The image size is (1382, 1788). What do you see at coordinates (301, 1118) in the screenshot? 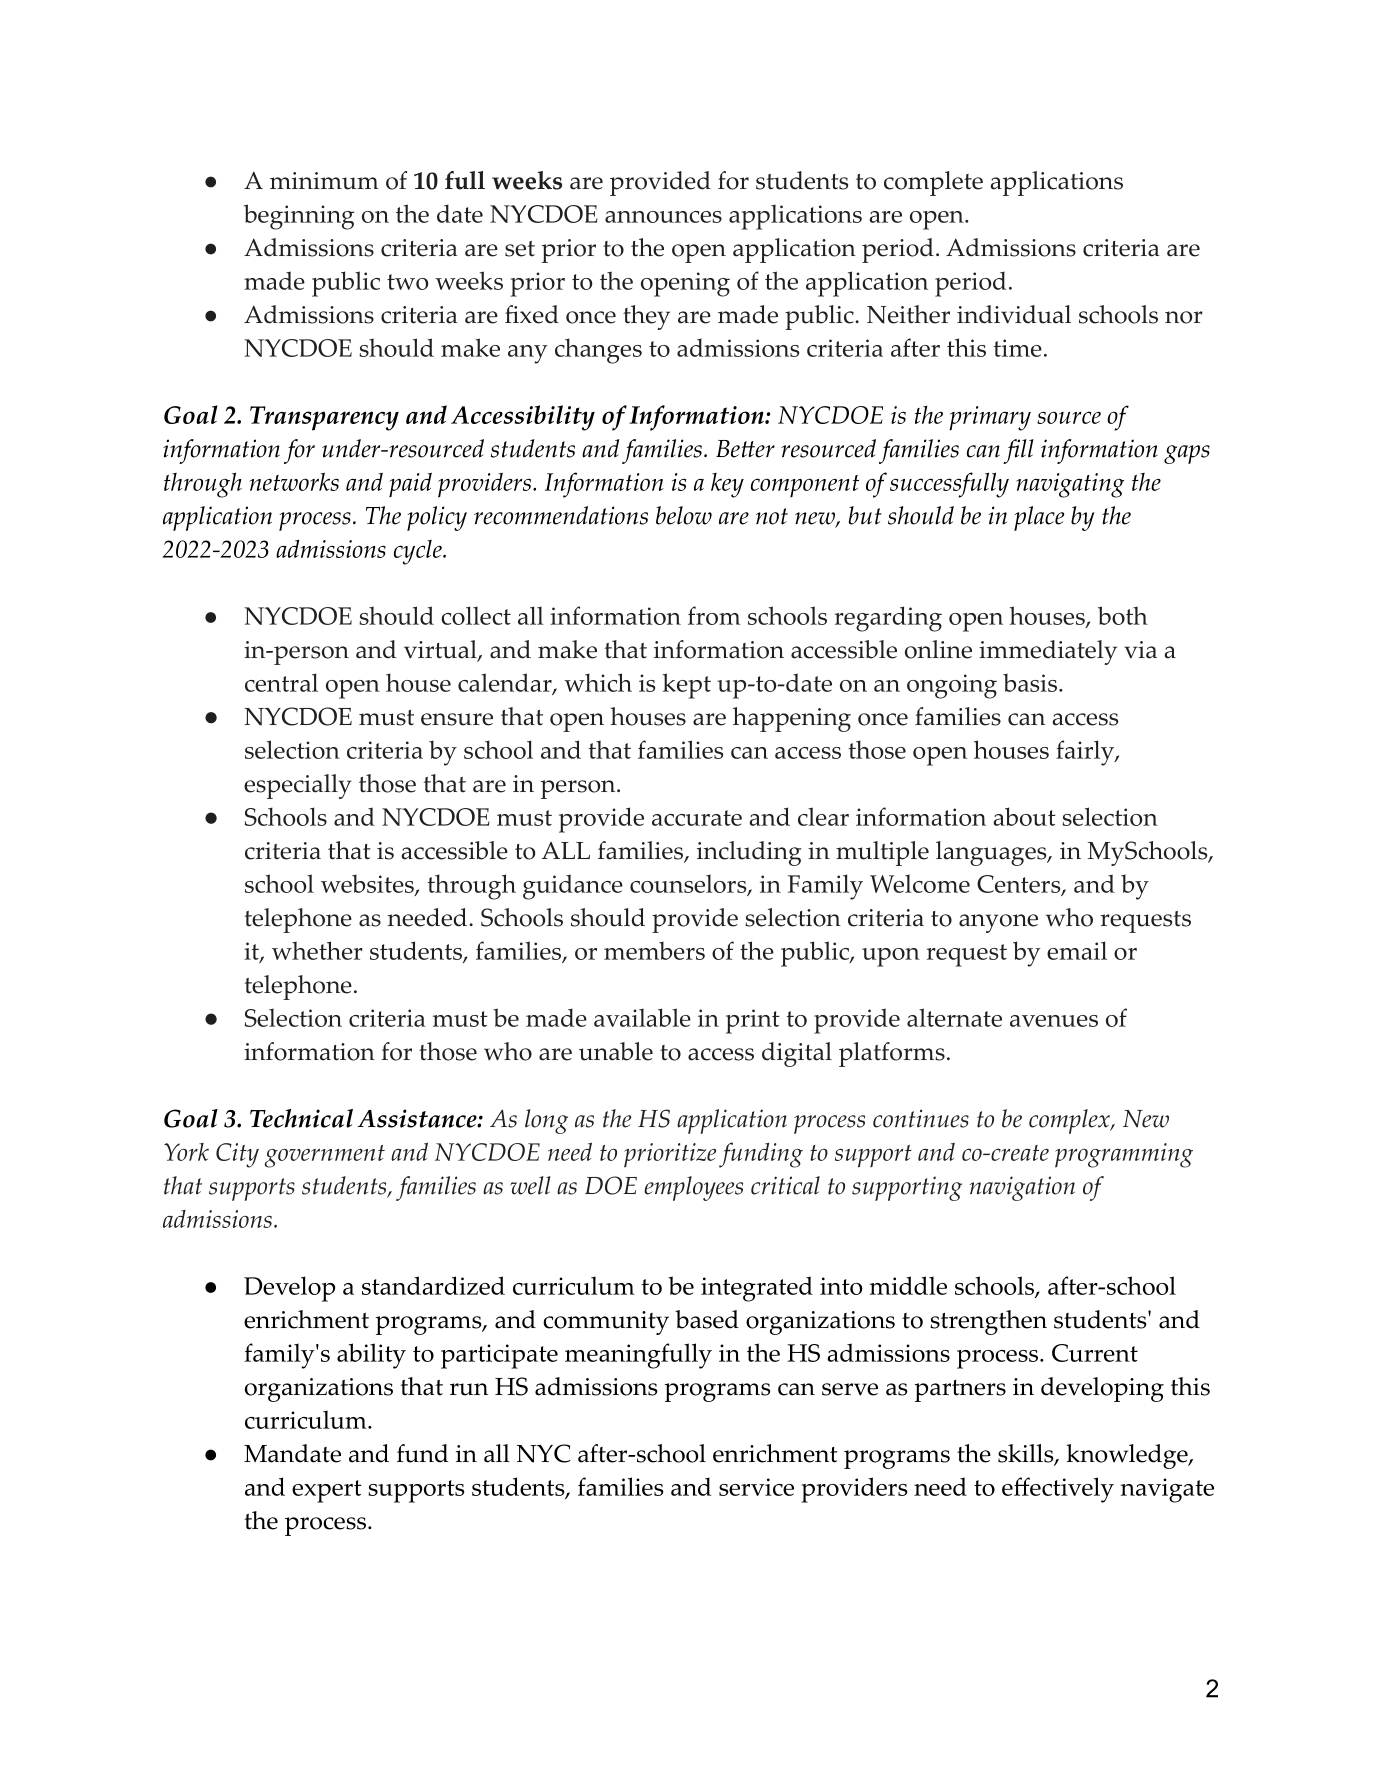
I see `Technical` at bounding box center [301, 1118].
